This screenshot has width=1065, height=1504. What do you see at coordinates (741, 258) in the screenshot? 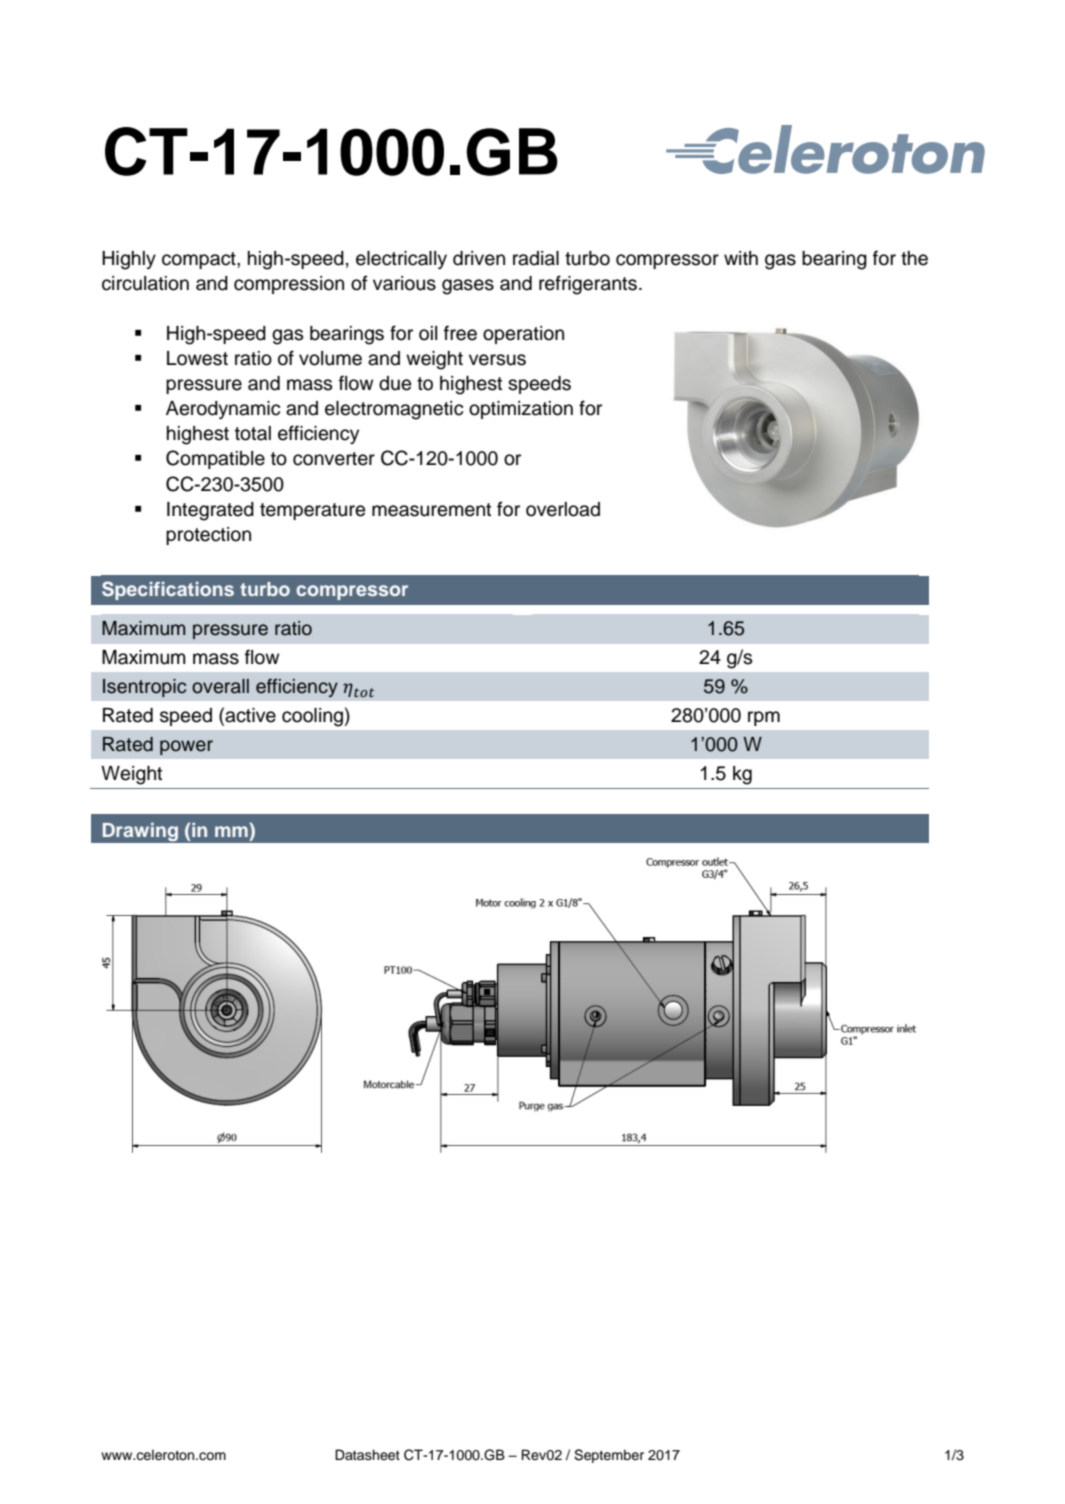
I see `with` at bounding box center [741, 258].
